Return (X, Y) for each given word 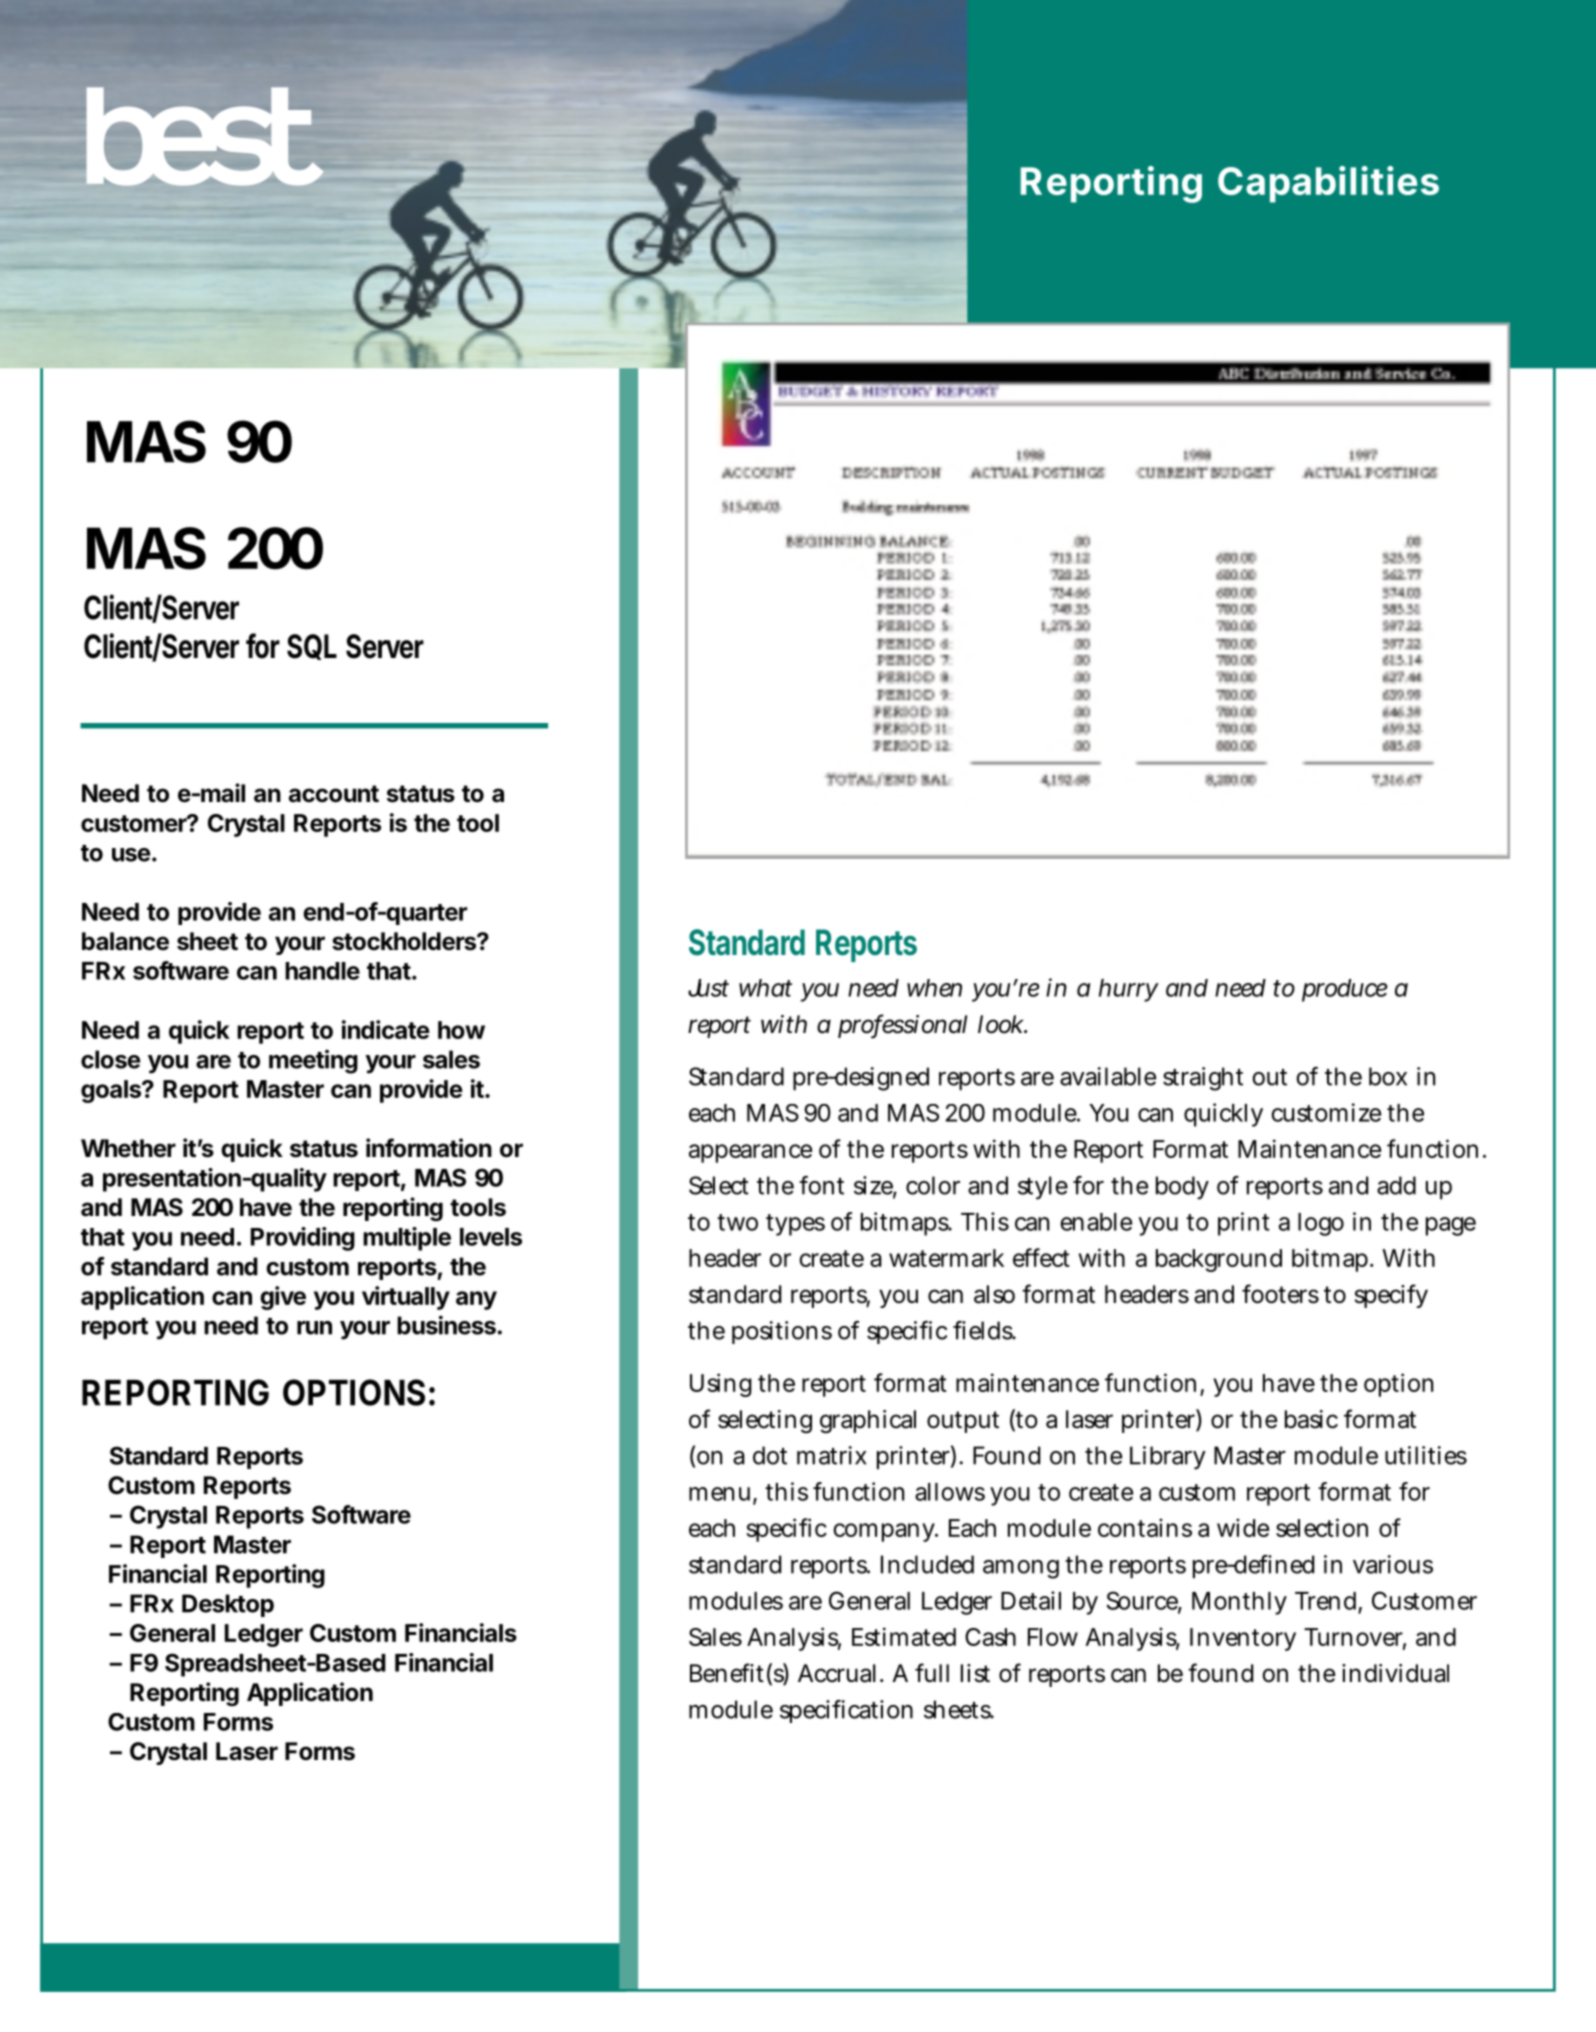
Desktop (228, 1605)
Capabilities (1328, 184)
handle (322, 971)
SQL (312, 647)
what (765, 988)
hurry (1129, 990)
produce (1345, 990)
